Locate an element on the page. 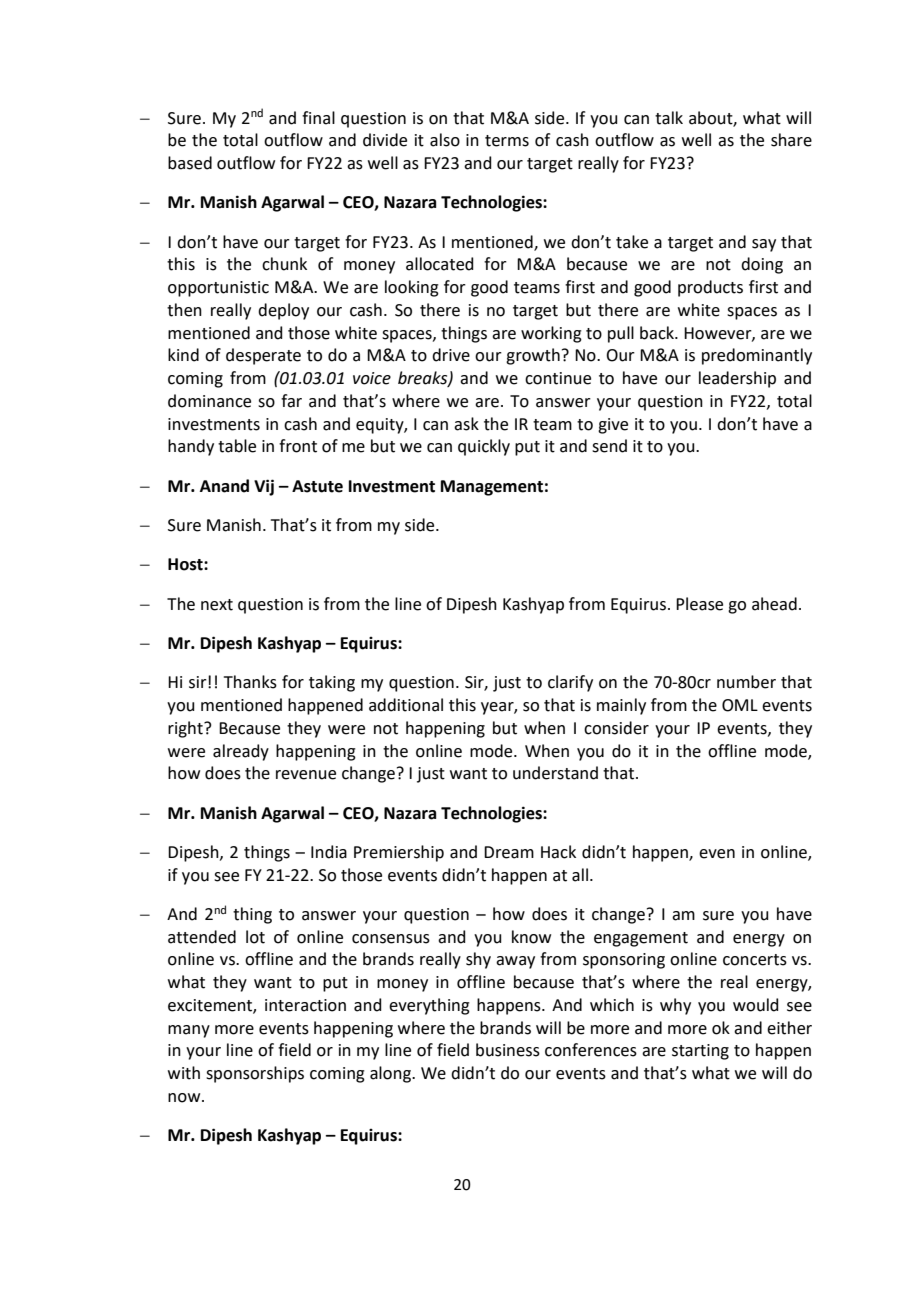 This image has height=1308, width=924. sponsorships is located at coordinates (255, 1074).
